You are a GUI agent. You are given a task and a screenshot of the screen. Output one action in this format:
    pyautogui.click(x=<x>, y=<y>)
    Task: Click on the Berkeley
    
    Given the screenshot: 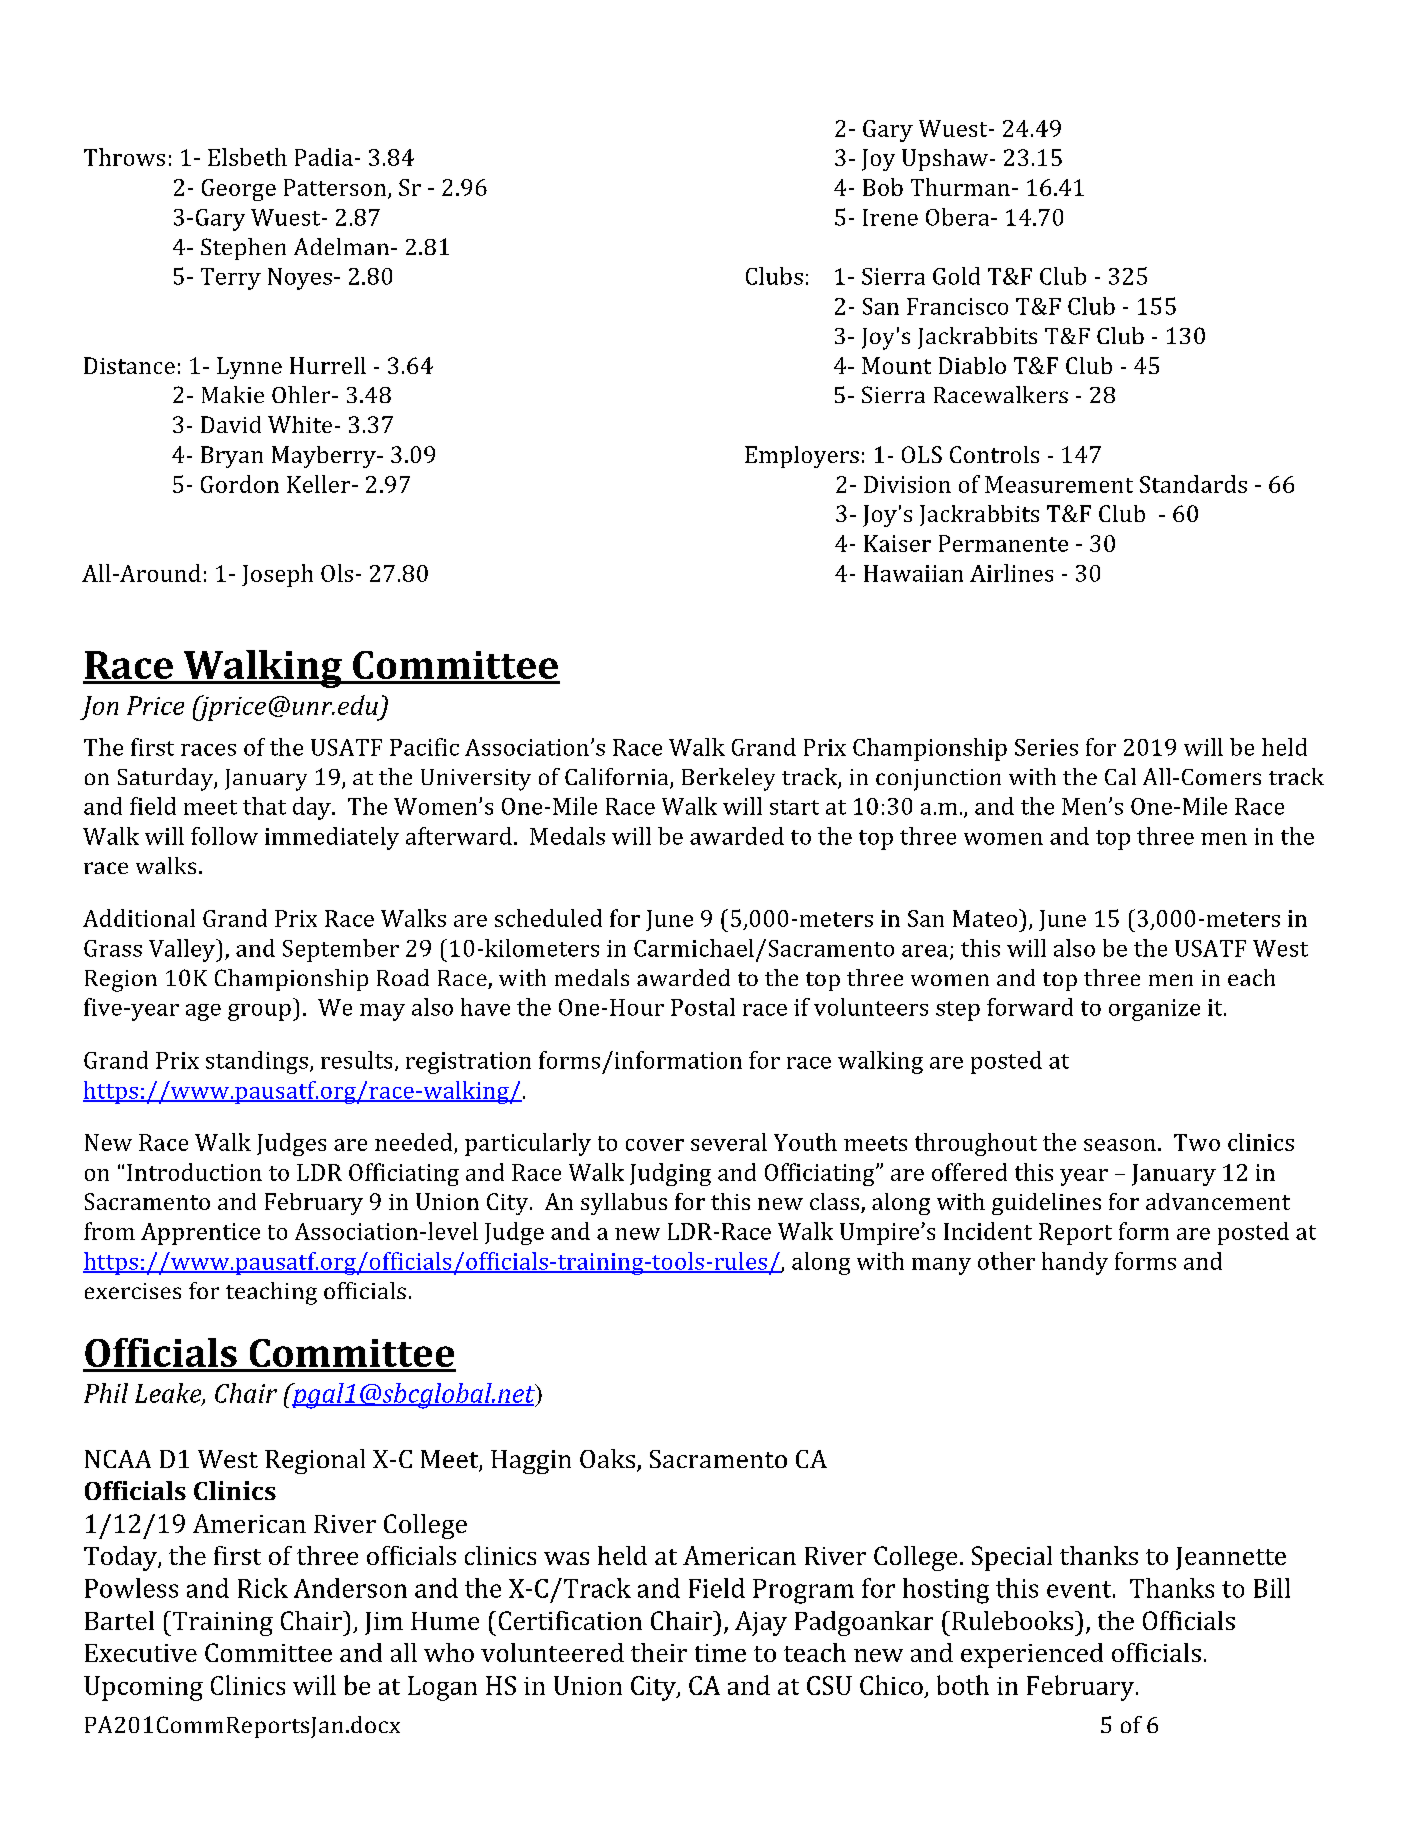 What is the action you would take?
    pyautogui.click(x=728, y=779)
